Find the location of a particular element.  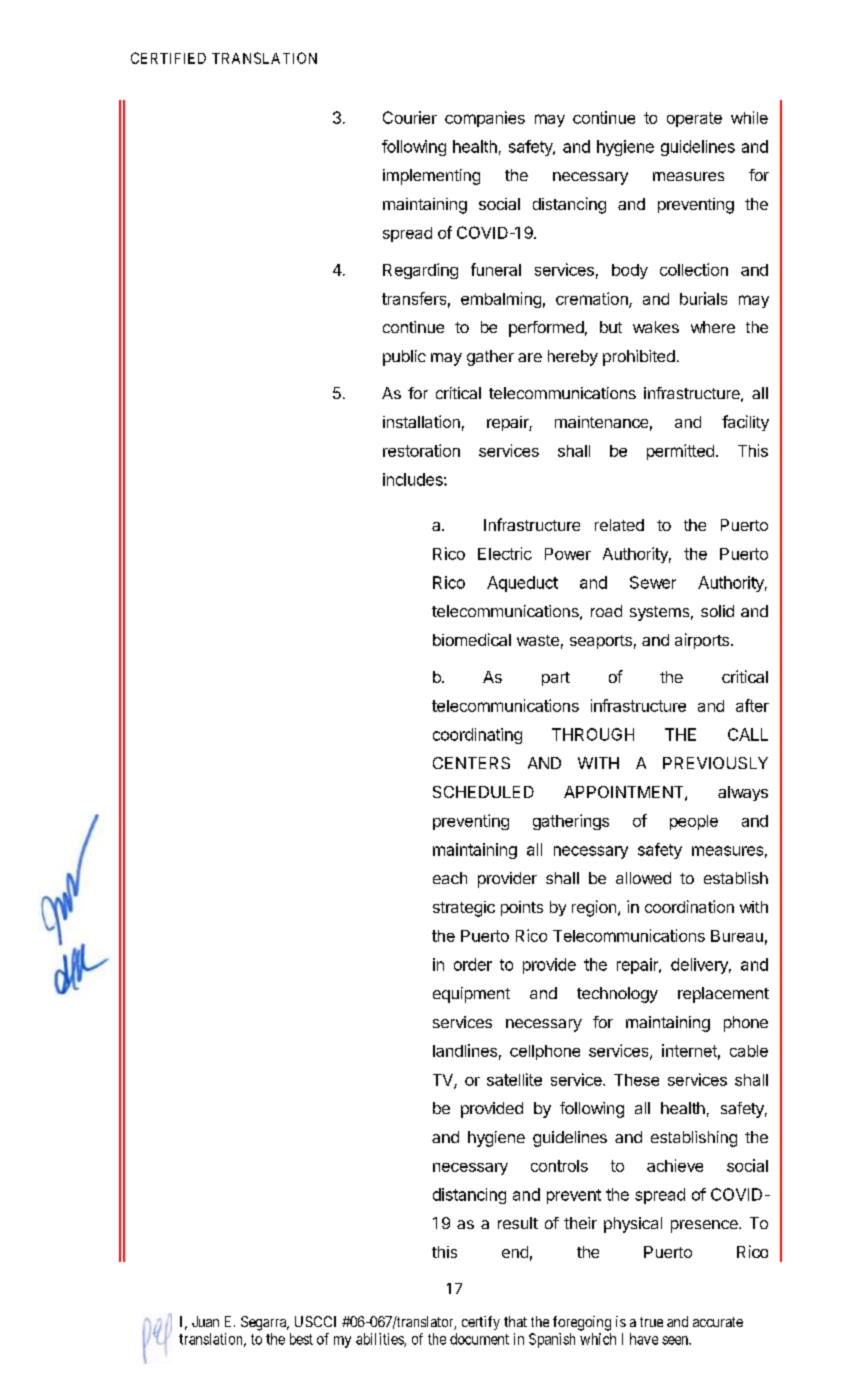

coordination is located at coordinates (689, 906).
